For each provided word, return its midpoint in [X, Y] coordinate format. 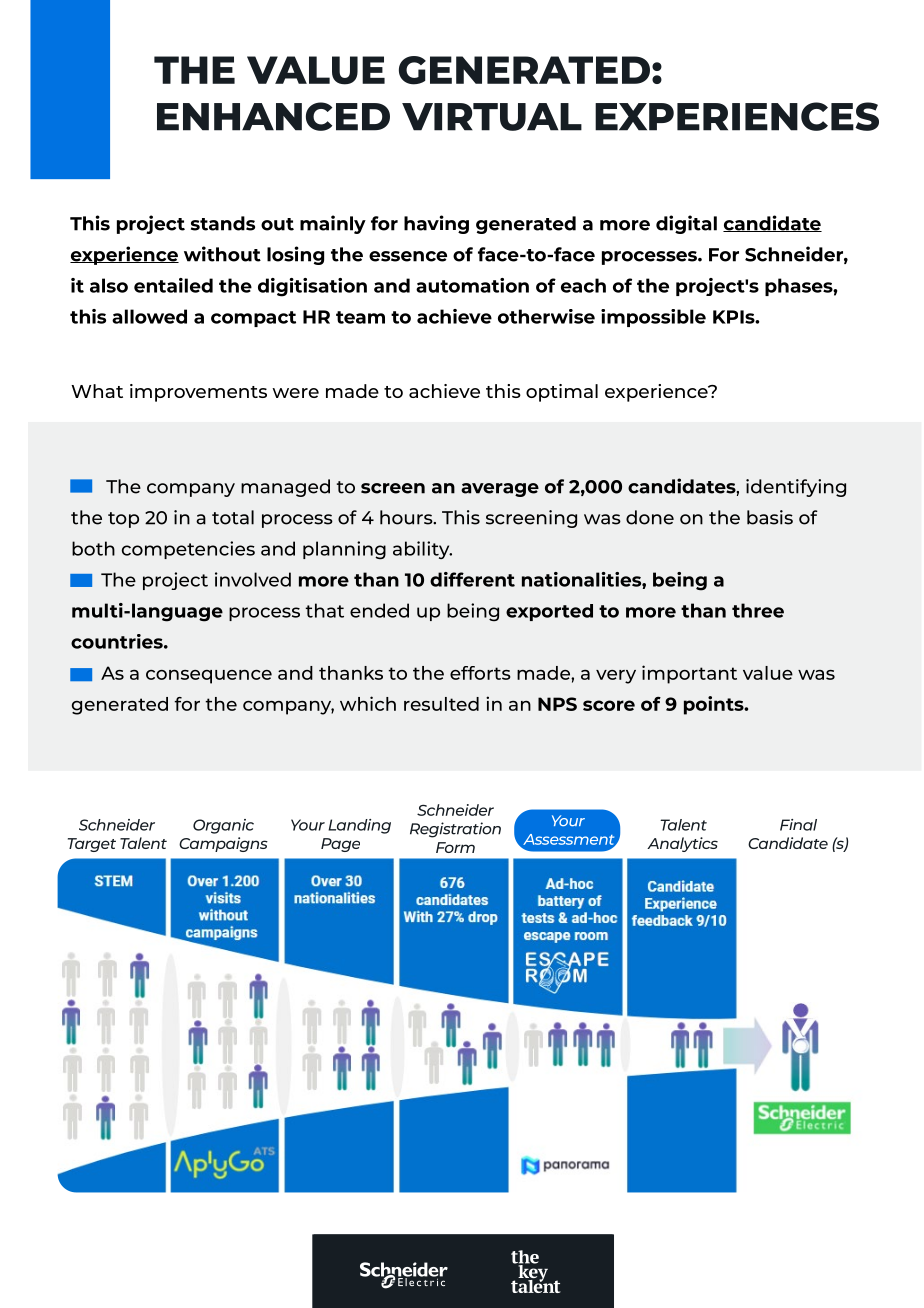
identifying [796, 488]
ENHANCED [273, 116]
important [689, 674]
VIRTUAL [492, 117]
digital [686, 224]
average [500, 490]
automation [472, 285]
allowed [149, 316]
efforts [480, 673]
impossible [653, 318]
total [233, 517]
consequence [209, 677]
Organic [223, 826]
